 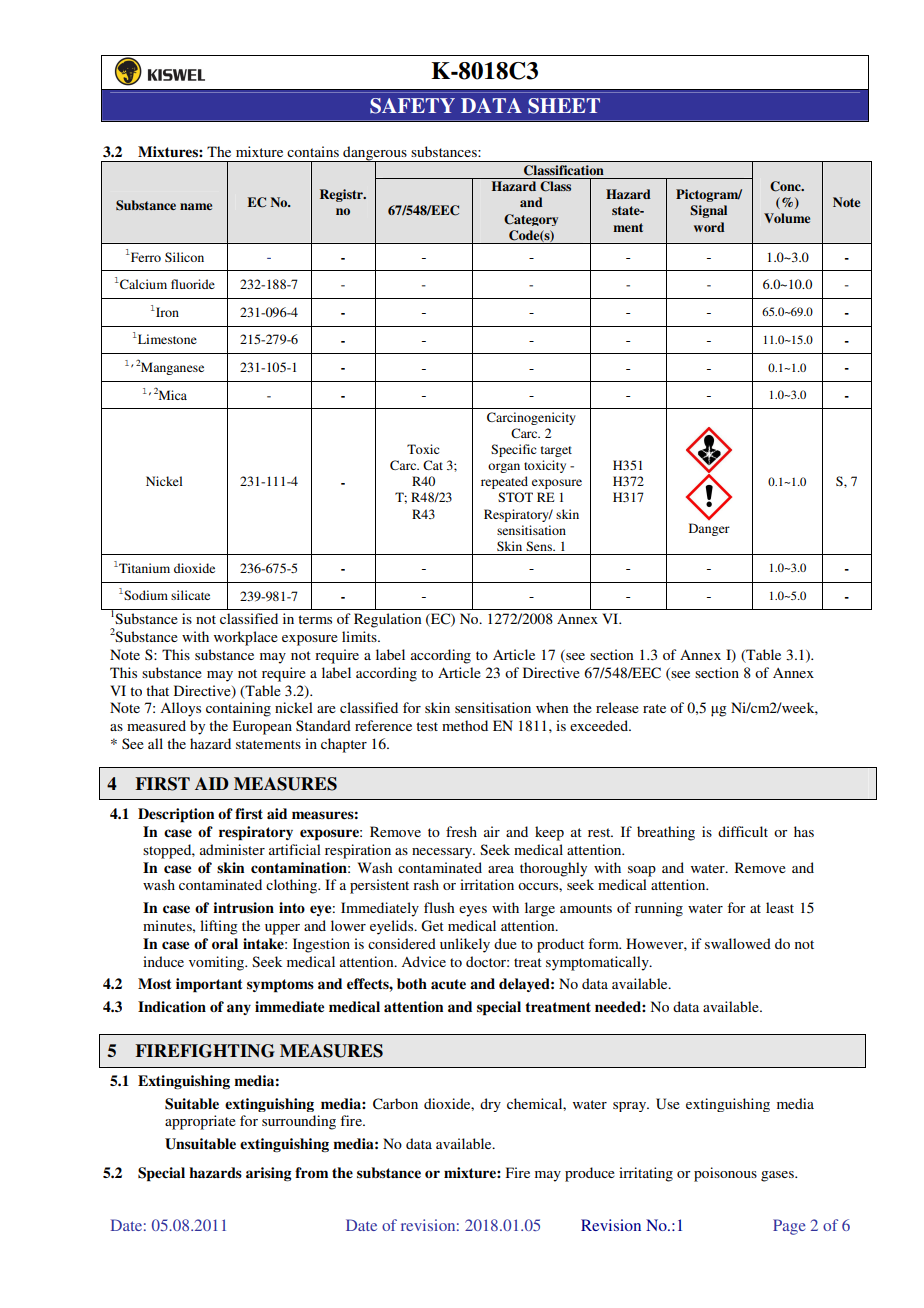 What do you see at coordinates (196, 206) in the screenshot?
I see `name` at bounding box center [196, 206].
